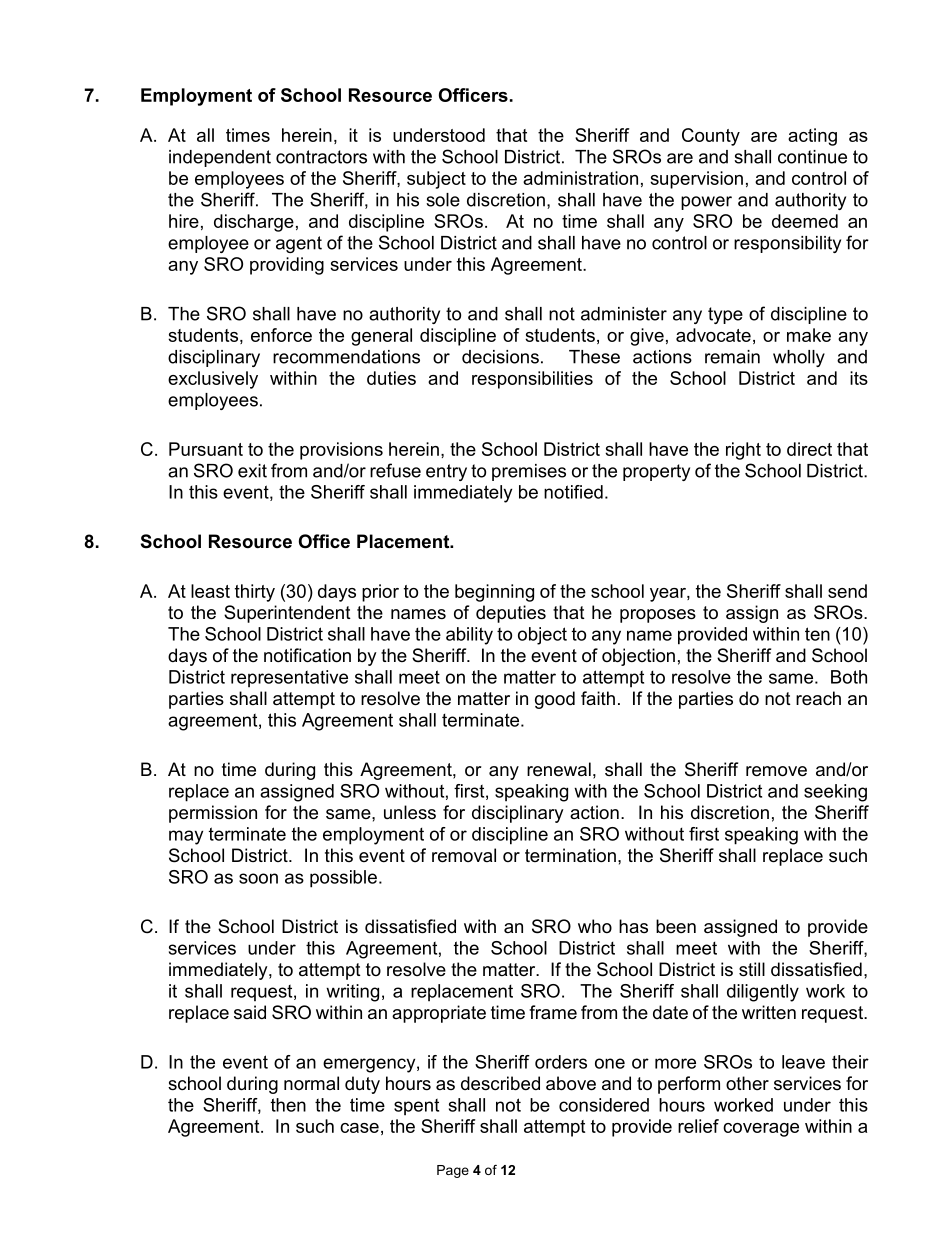  I want to click on described, so click(500, 1083).
